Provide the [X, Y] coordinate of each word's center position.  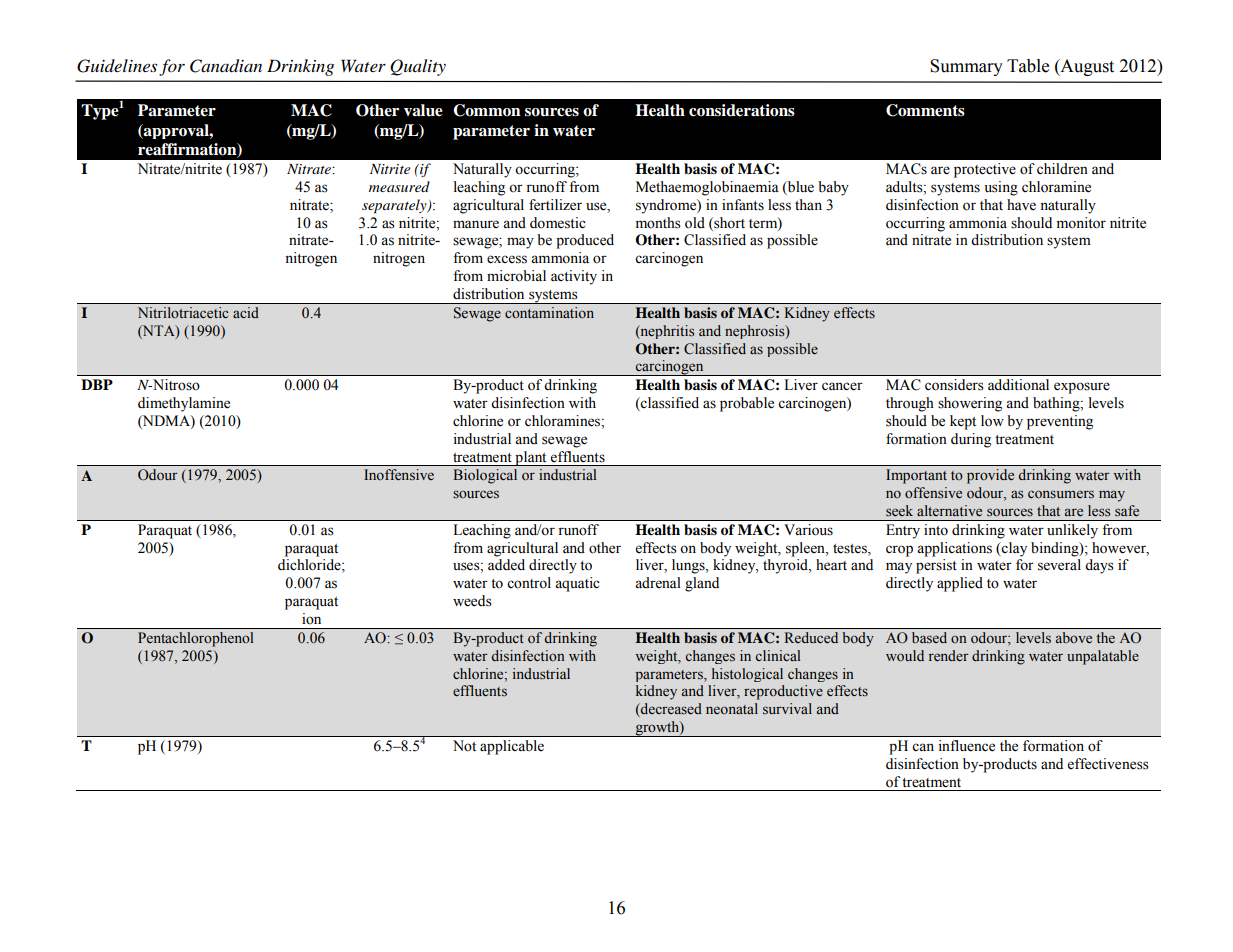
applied [960, 584]
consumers [1061, 494]
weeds [472, 601]
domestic [558, 223]
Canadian [226, 66]
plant [531, 458]
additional [1018, 385]
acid [246, 312]
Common [487, 110]
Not [464, 746]
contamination [549, 312]
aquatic [577, 584]
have [1021, 205]
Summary [966, 67]
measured [399, 186]
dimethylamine [184, 404]
